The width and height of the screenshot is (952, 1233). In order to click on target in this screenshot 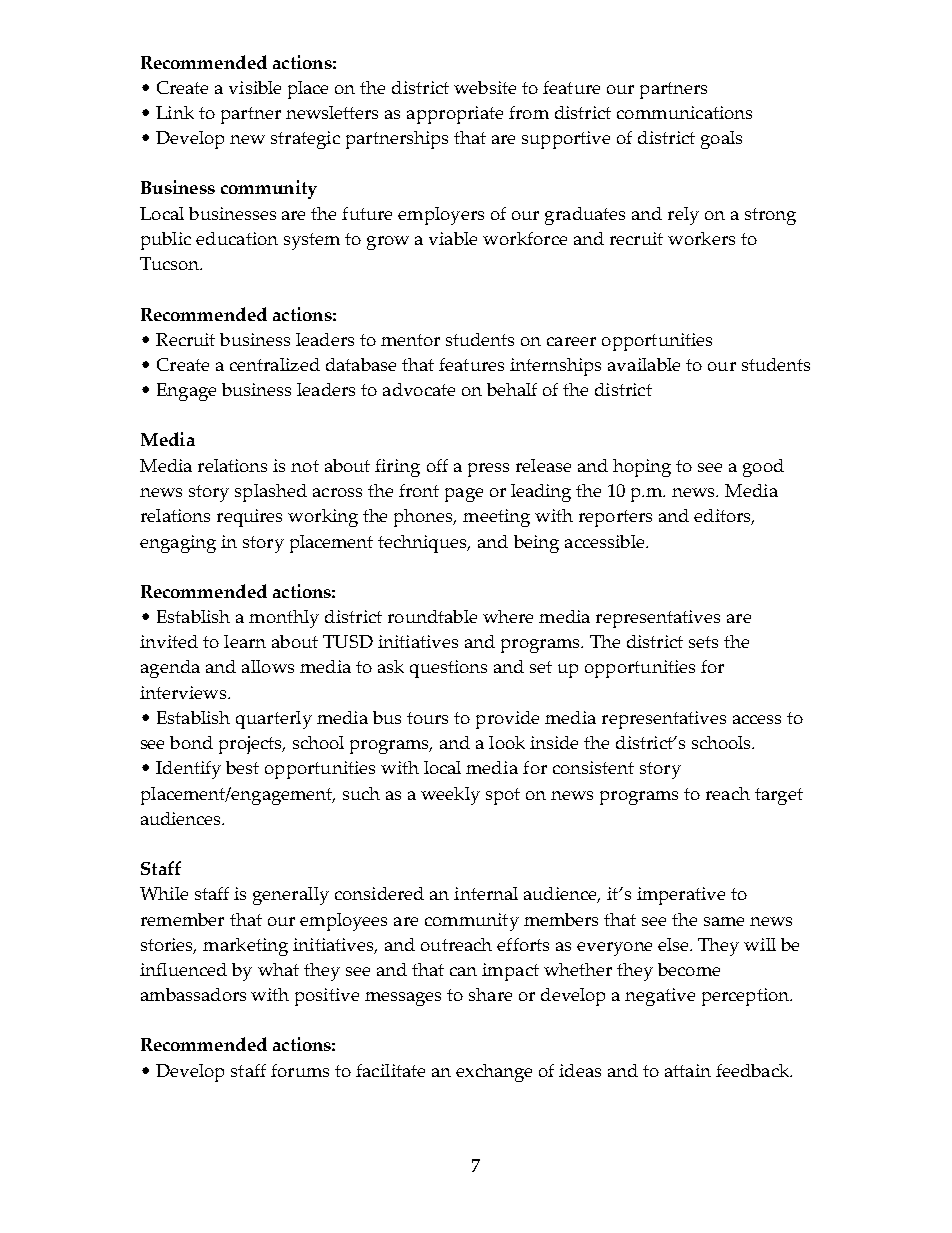, I will do `click(779, 796)`.
